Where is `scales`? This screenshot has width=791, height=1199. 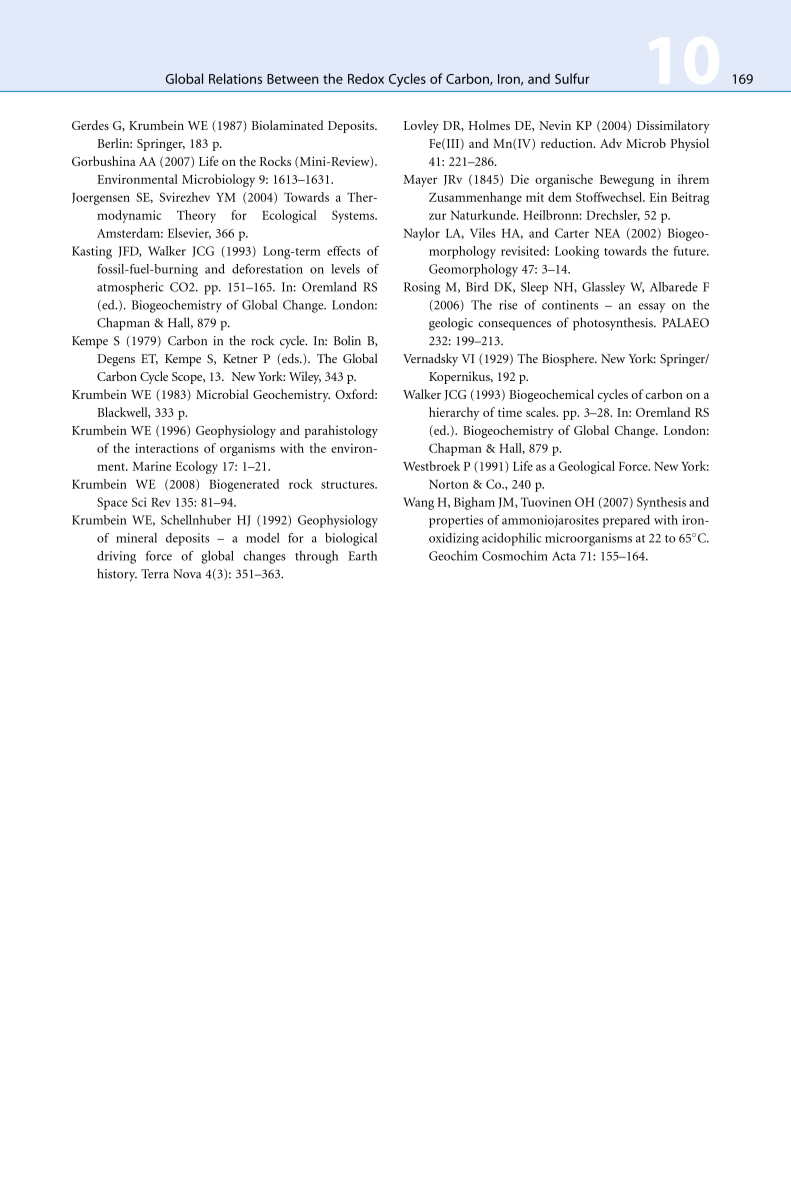 scales is located at coordinates (542, 412).
